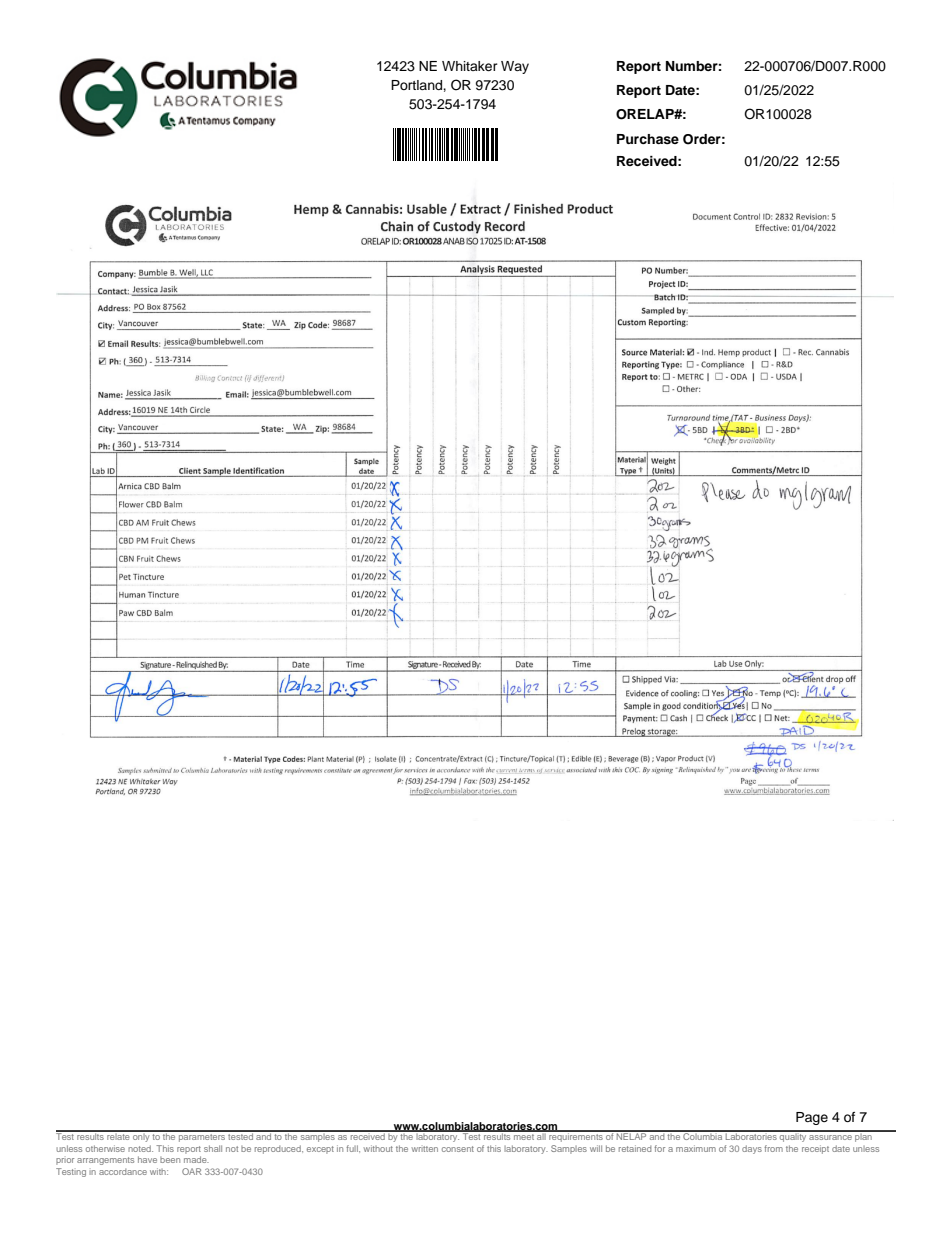  Describe the element at coordinates (140, 1148) in the page. I see `noted` at that location.
